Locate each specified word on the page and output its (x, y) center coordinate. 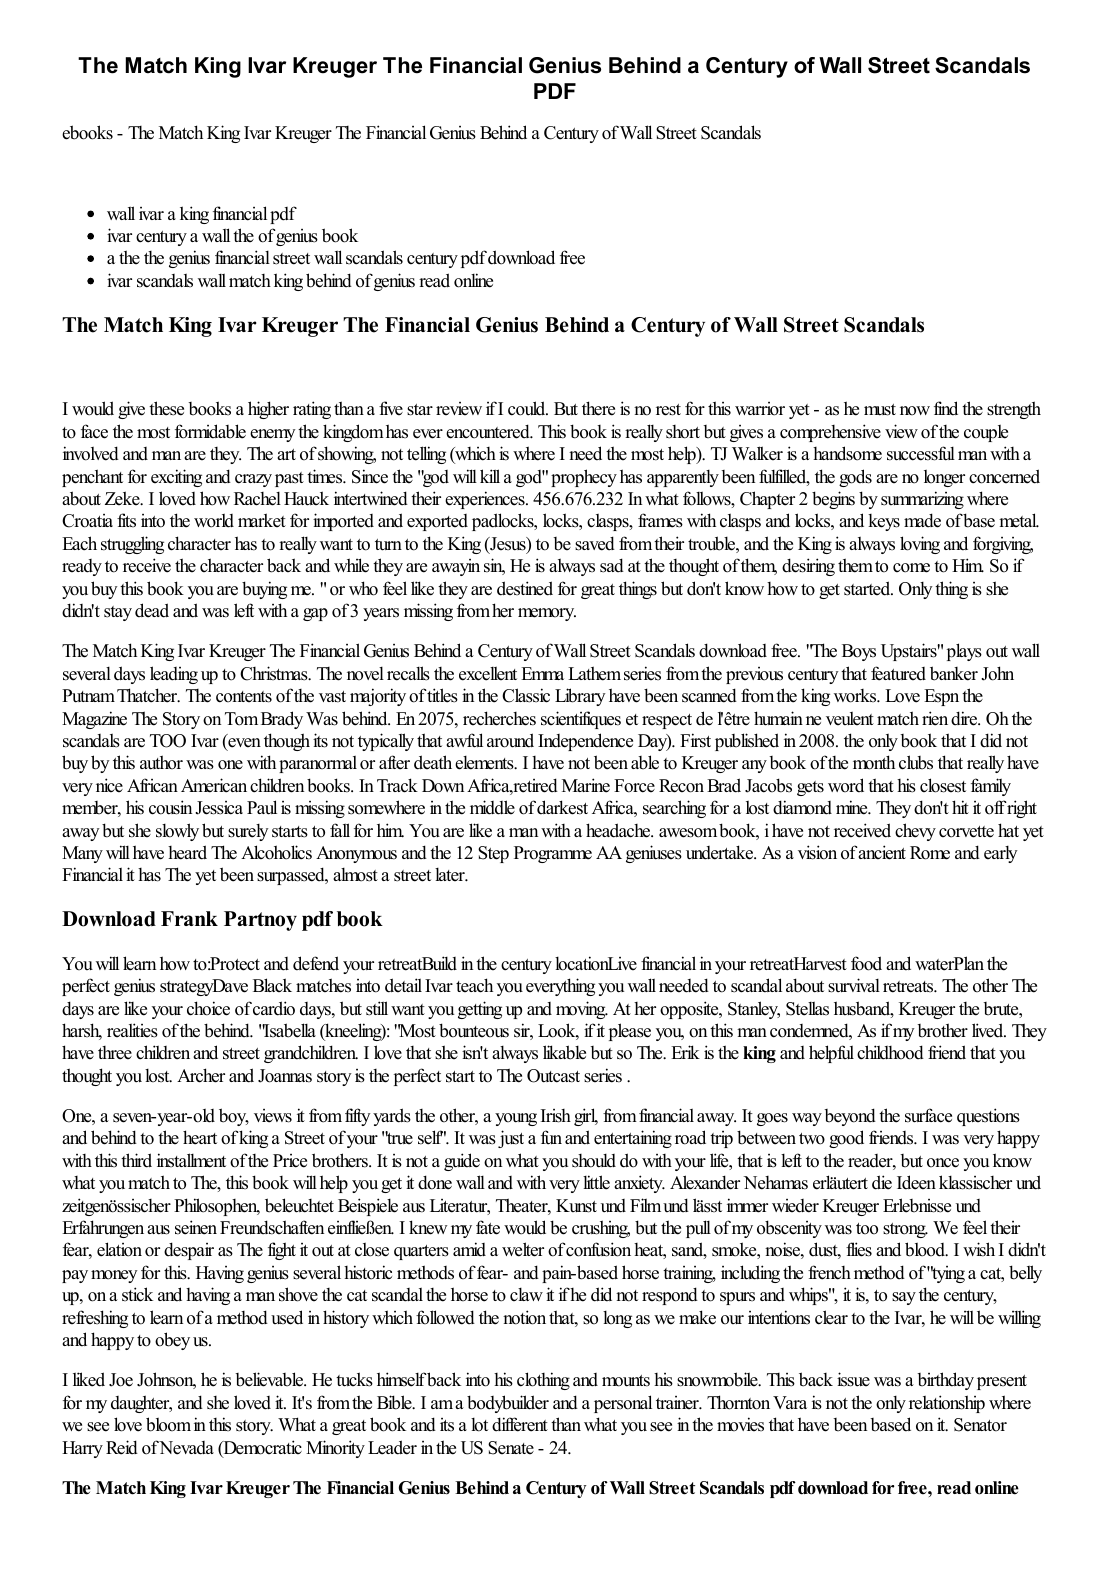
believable (270, 1379)
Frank (189, 918)
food (866, 963)
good (846, 1139)
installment (191, 1160)
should (594, 1161)
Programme (553, 854)
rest (668, 410)
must (880, 410)
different (520, 1424)
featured (898, 673)
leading (174, 675)
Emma (542, 673)
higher (268, 410)
